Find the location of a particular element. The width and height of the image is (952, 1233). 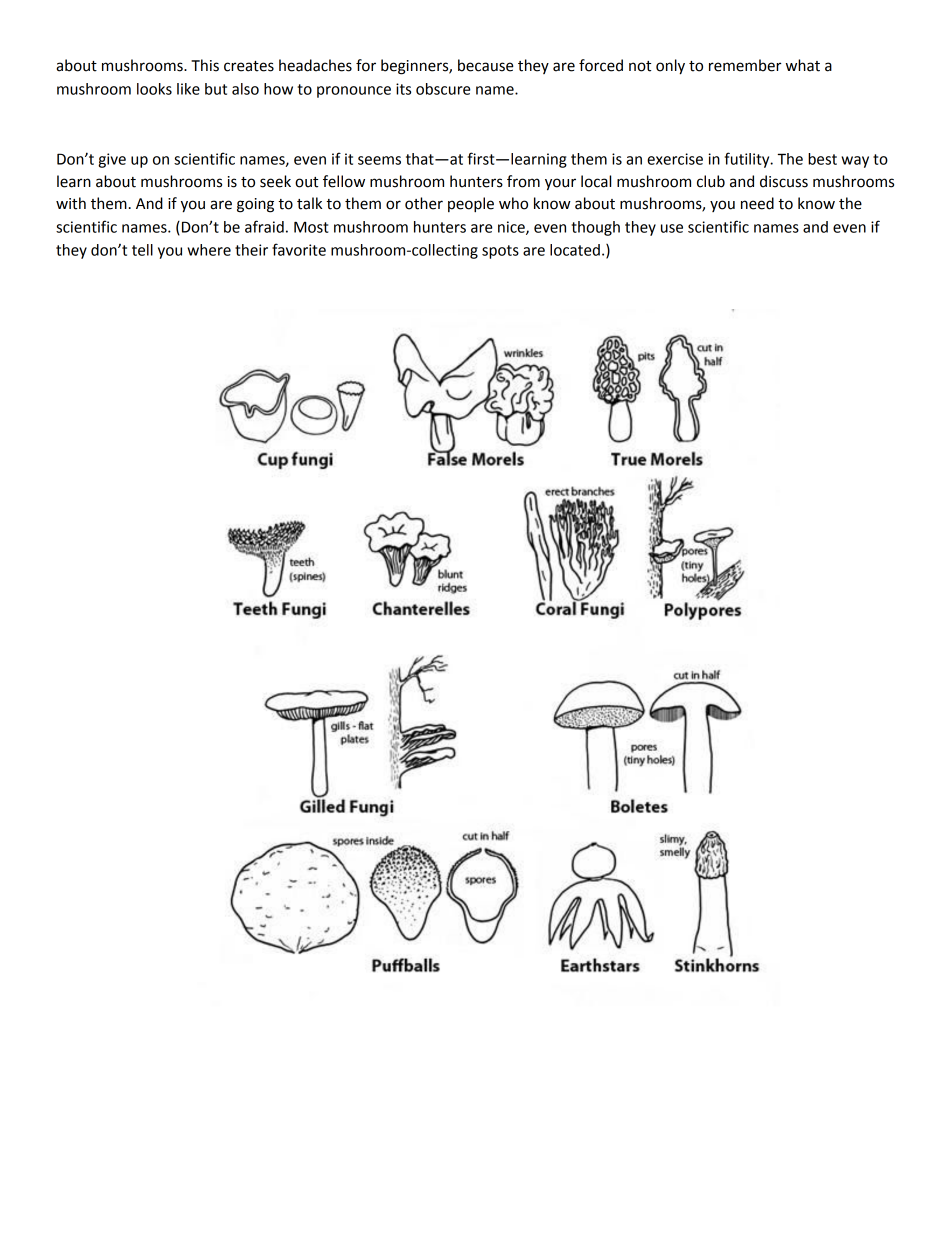

This is located at coordinates (205, 65).
